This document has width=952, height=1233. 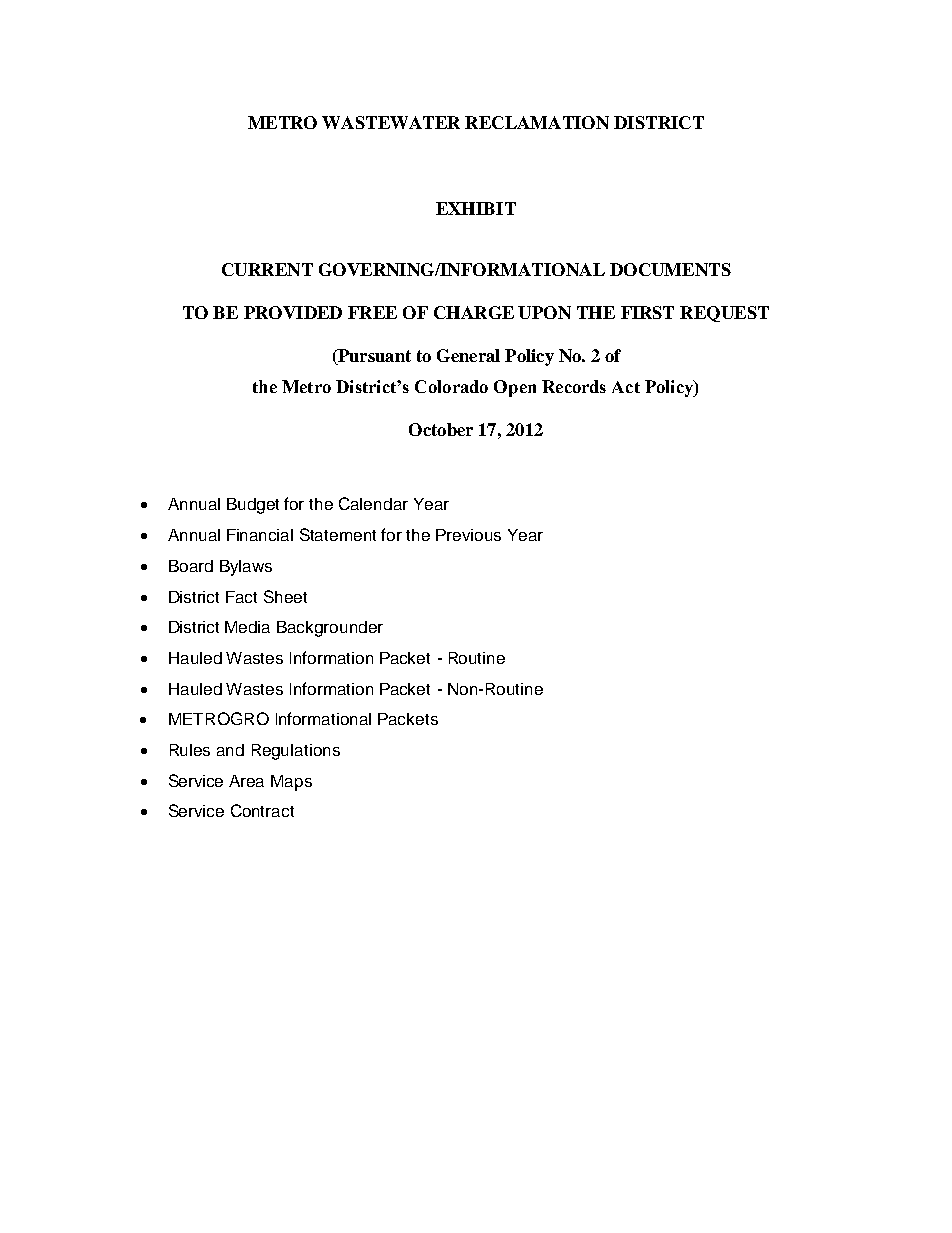 I want to click on RECLAMATION, so click(x=537, y=122).
